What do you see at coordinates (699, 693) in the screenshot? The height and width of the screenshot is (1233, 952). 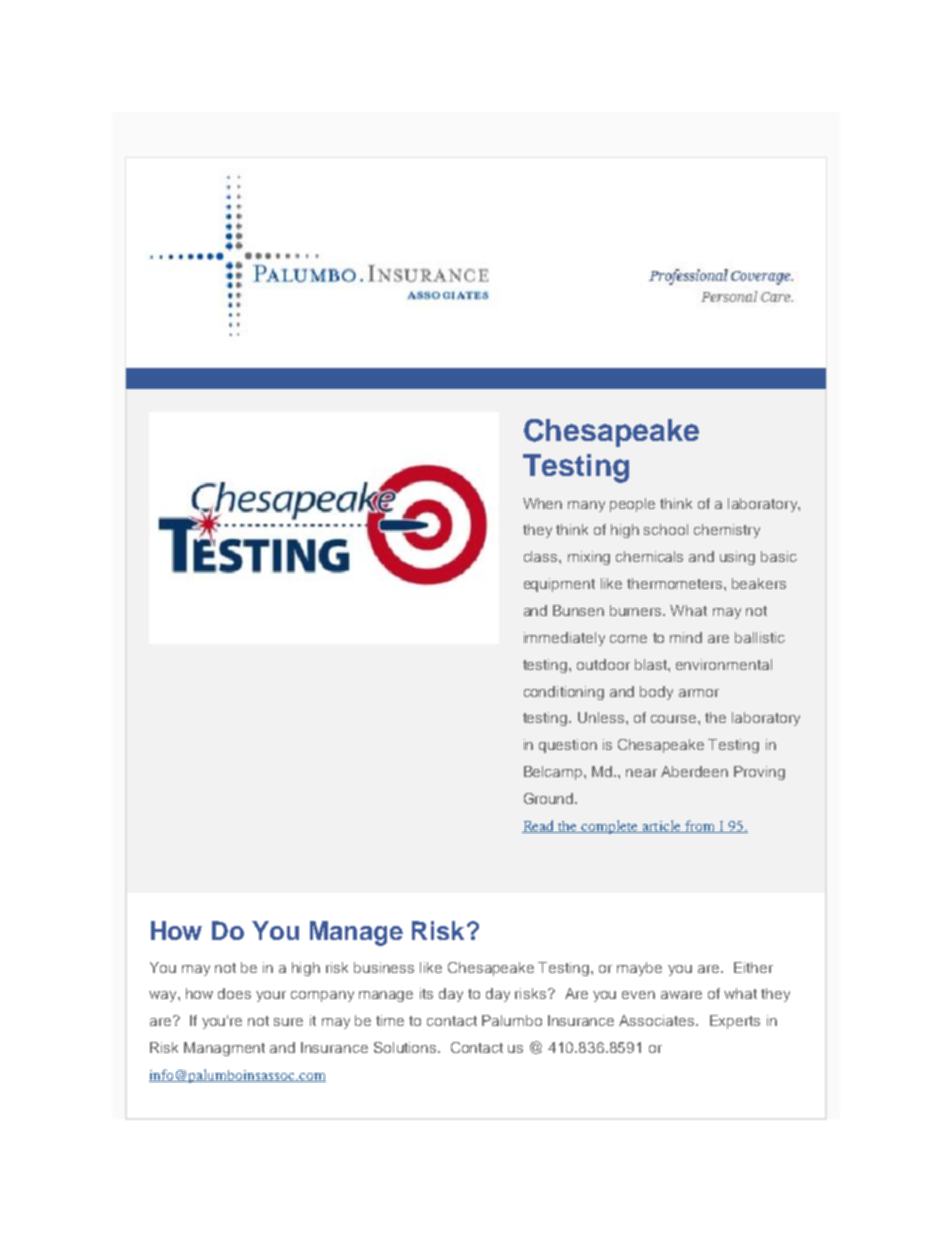 I see `armor` at bounding box center [699, 693].
